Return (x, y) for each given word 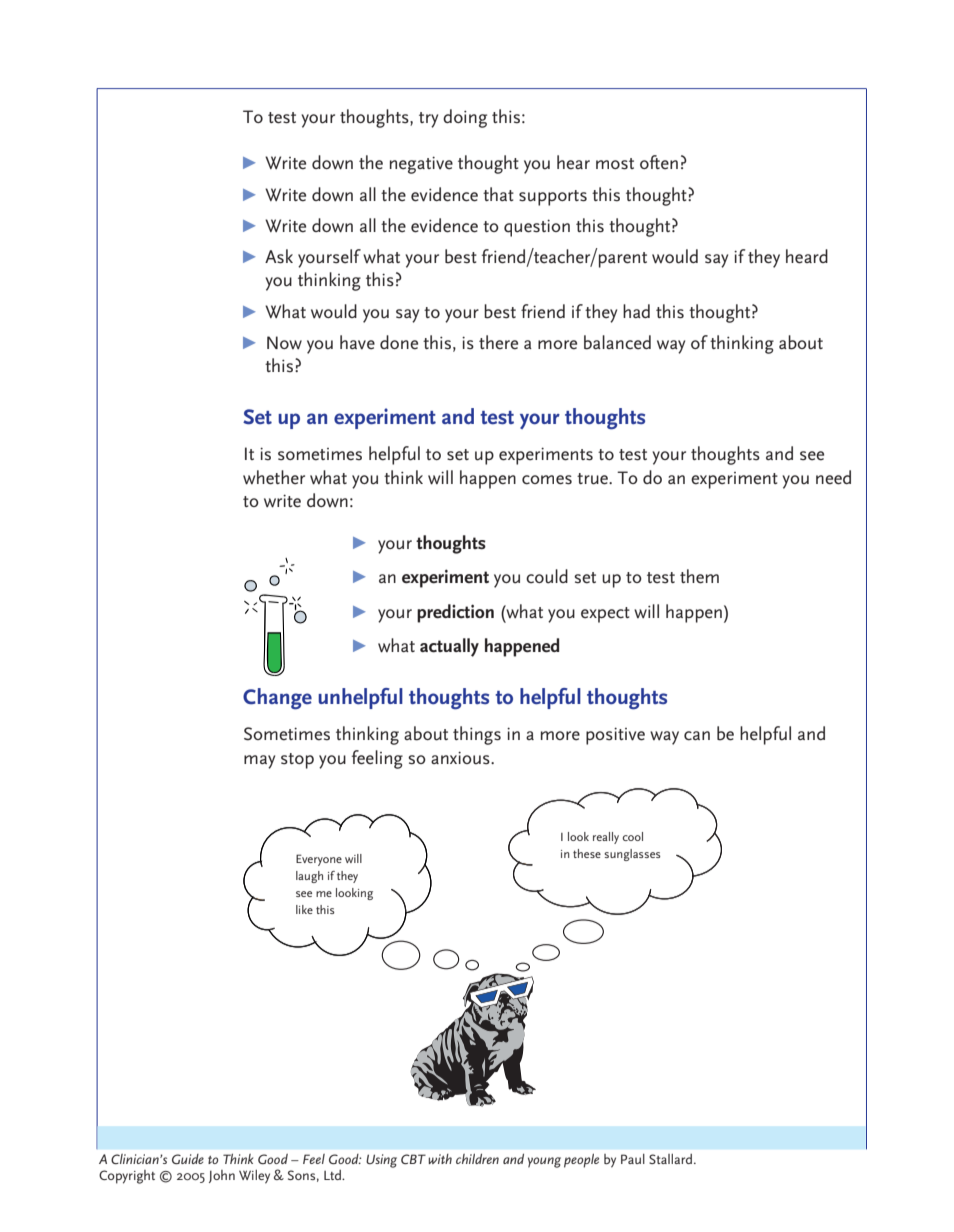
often (659, 162)
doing (465, 118)
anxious (461, 758)
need (833, 477)
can (697, 736)
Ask (279, 256)
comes (547, 480)
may (259, 762)
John (222, 1176)
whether (274, 477)
